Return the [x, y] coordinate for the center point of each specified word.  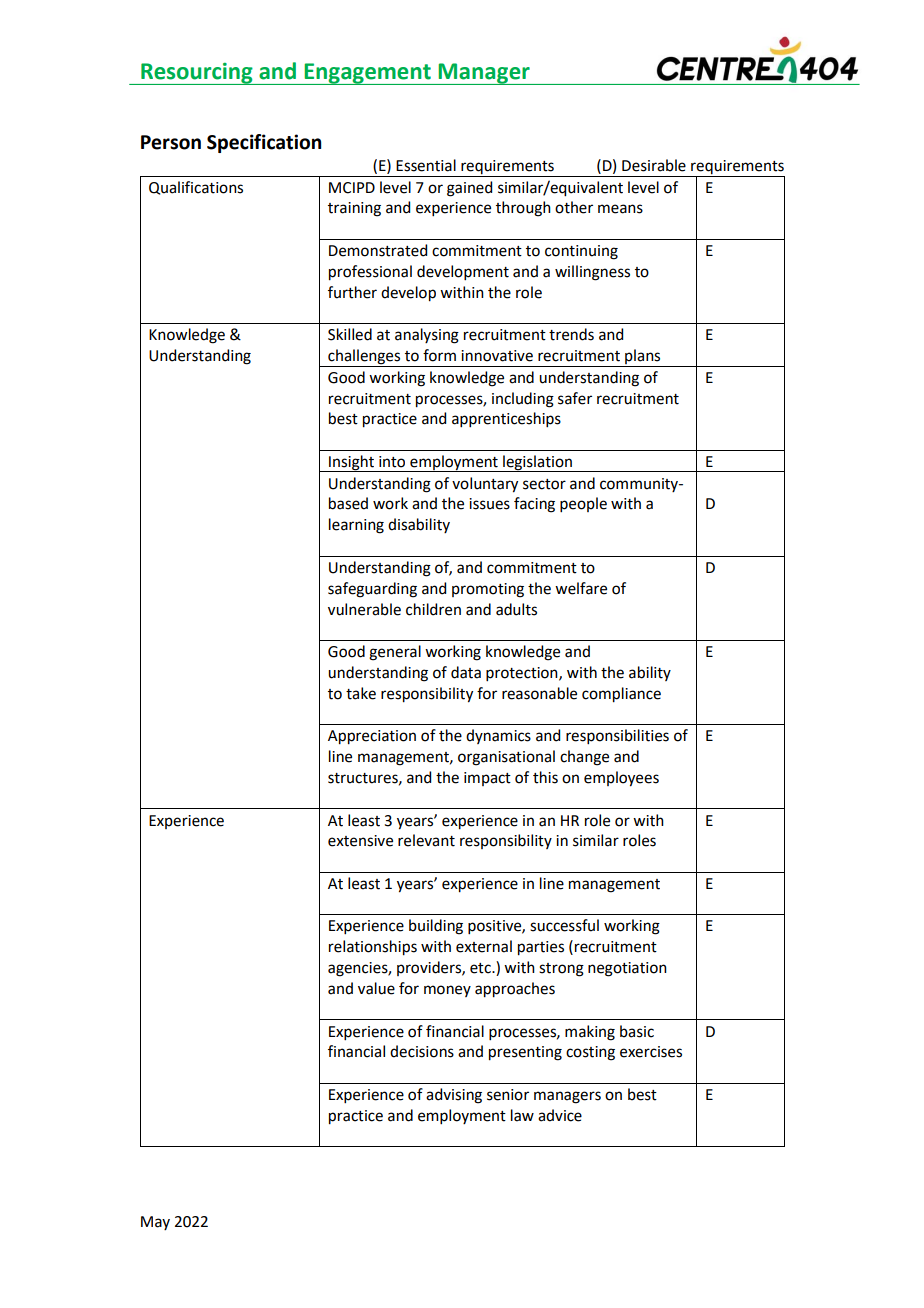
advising [454, 1096]
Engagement [367, 74]
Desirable [654, 165]
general [395, 653]
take [361, 693]
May [155, 1223]
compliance [621, 695]
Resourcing [197, 74]
